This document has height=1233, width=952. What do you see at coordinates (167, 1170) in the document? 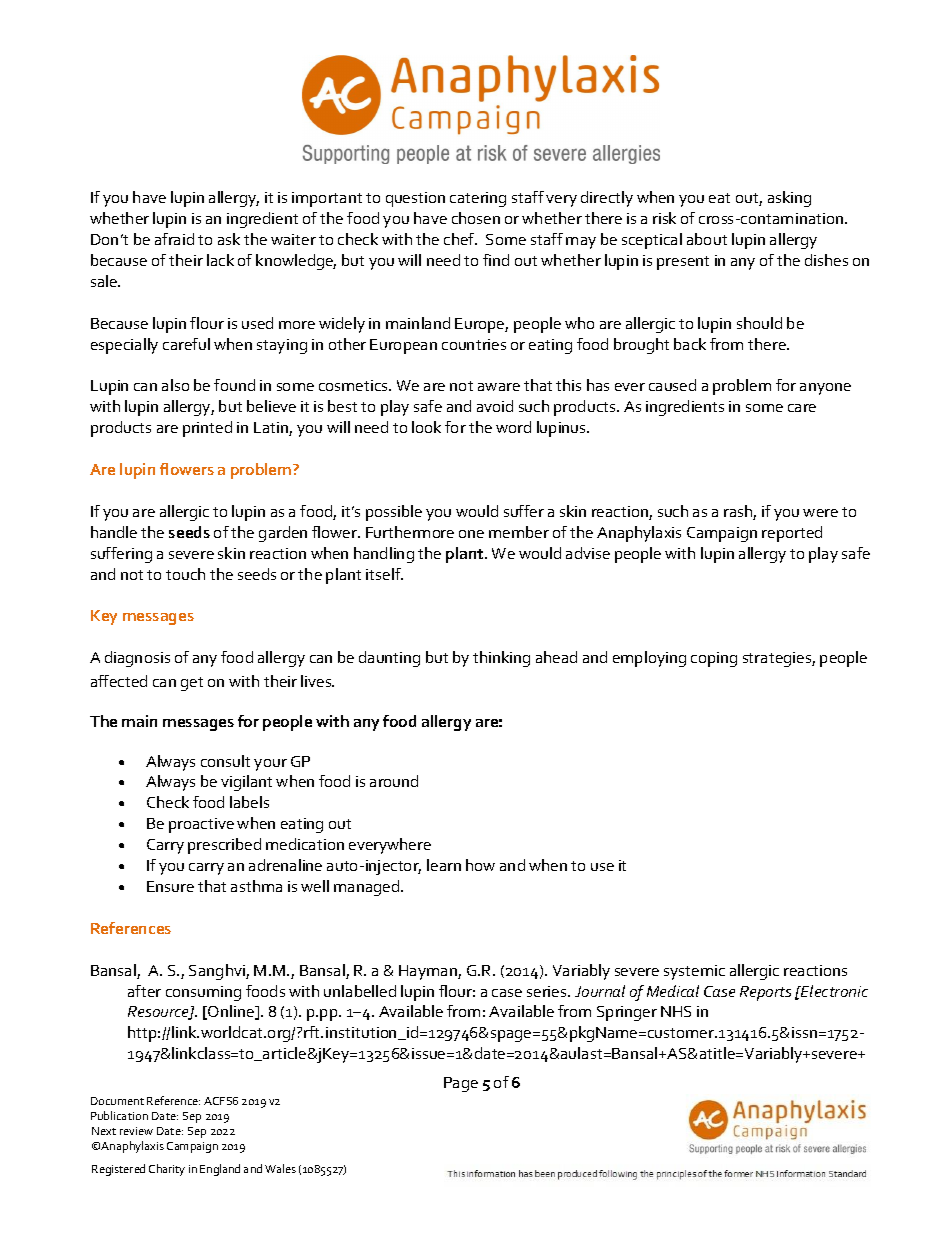
I see `Charity` at bounding box center [167, 1170].
